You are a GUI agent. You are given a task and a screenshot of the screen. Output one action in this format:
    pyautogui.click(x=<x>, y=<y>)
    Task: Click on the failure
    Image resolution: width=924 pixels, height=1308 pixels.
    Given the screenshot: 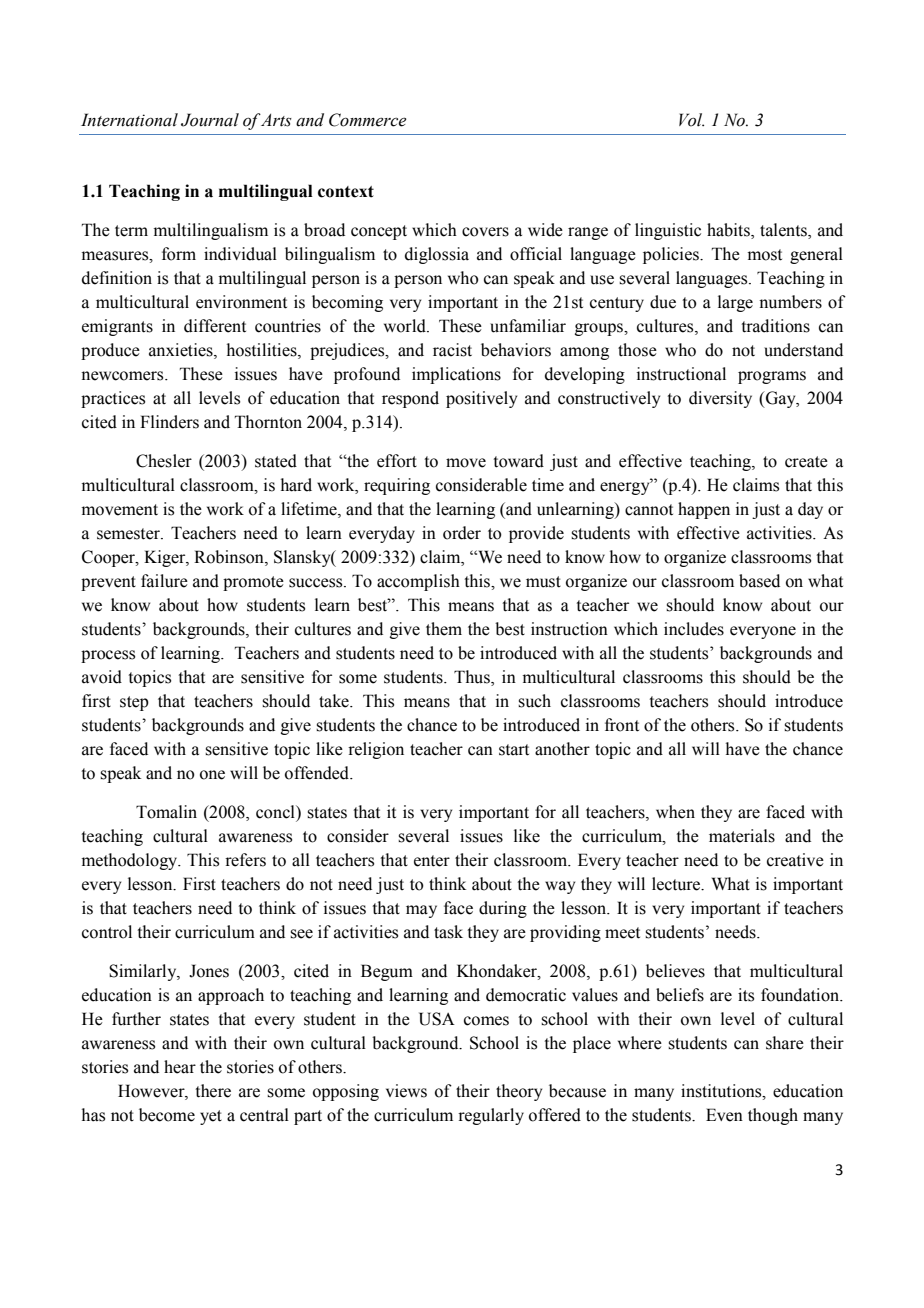 What is the action you would take?
    pyautogui.click(x=164, y=581)
